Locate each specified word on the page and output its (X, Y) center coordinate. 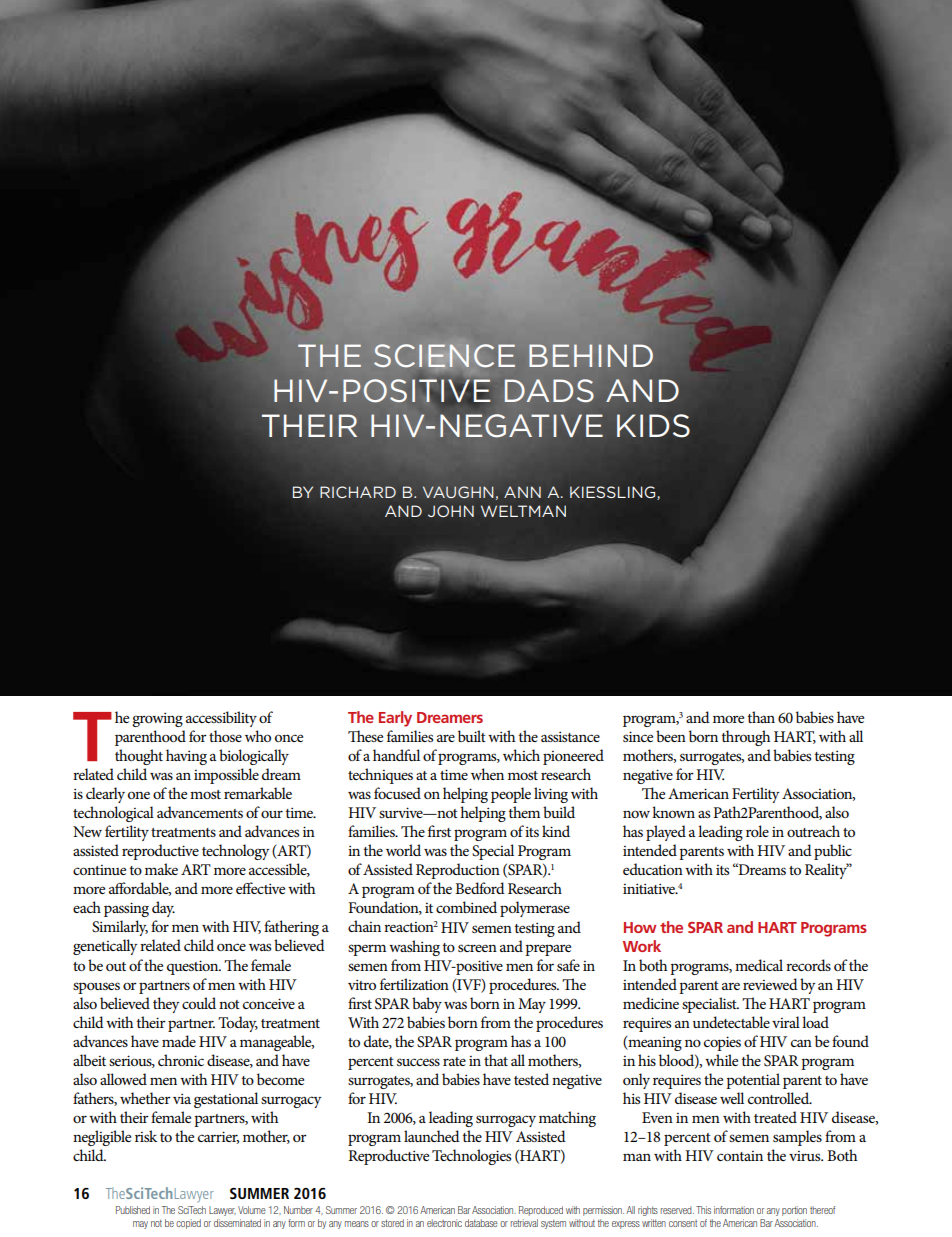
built (472, 736)
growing (157, 719)
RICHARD (358, 492)
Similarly (120, 928)
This (703, 1210)
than (761, 717)
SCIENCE (444, 355)
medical (759, 965)
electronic (444, 1223)
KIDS (653, 425)
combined (466, 907)
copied (188, 1224)
